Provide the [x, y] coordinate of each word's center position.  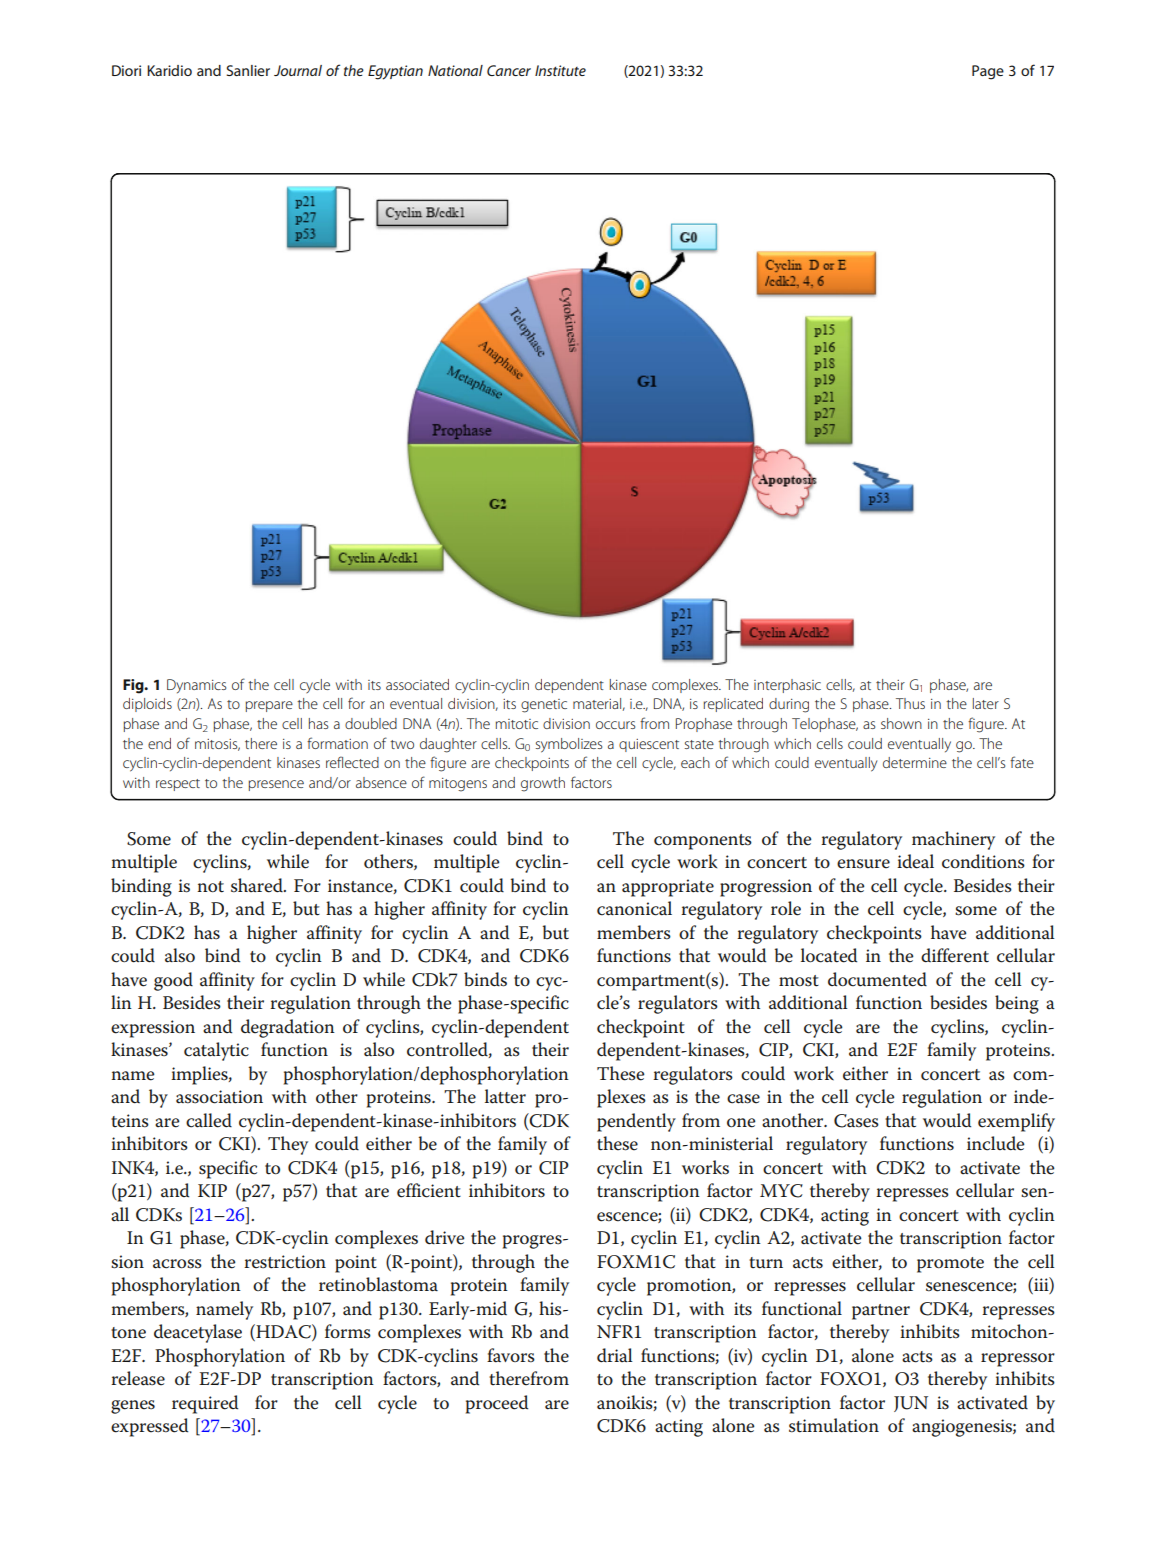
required [205, 1404]
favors [511, 1355]
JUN [911, 1404]
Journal [298, 70]
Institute [560, 70]
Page [988, 72]
